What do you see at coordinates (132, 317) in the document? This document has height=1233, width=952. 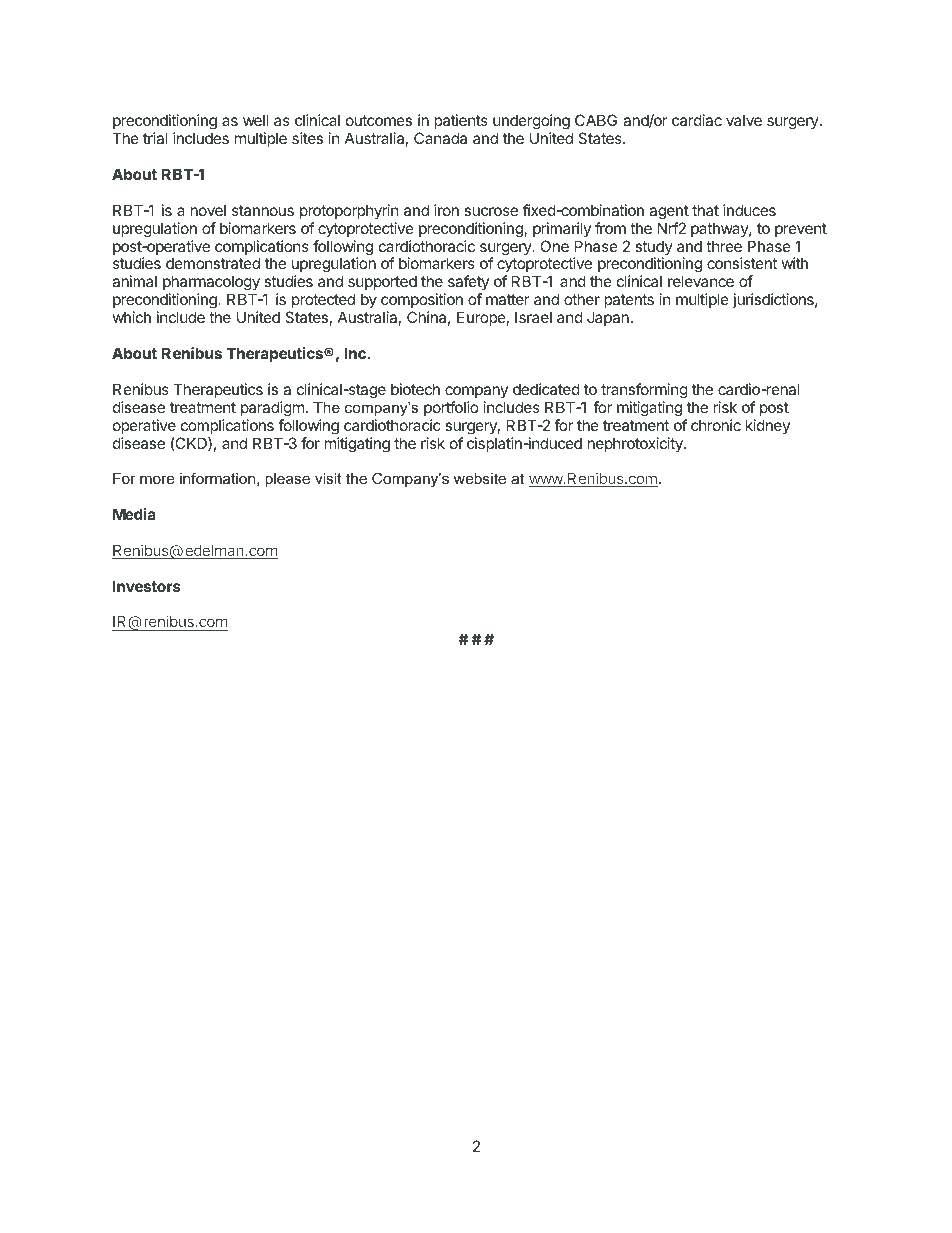 I see `which` at bounding box center [132, 317].
